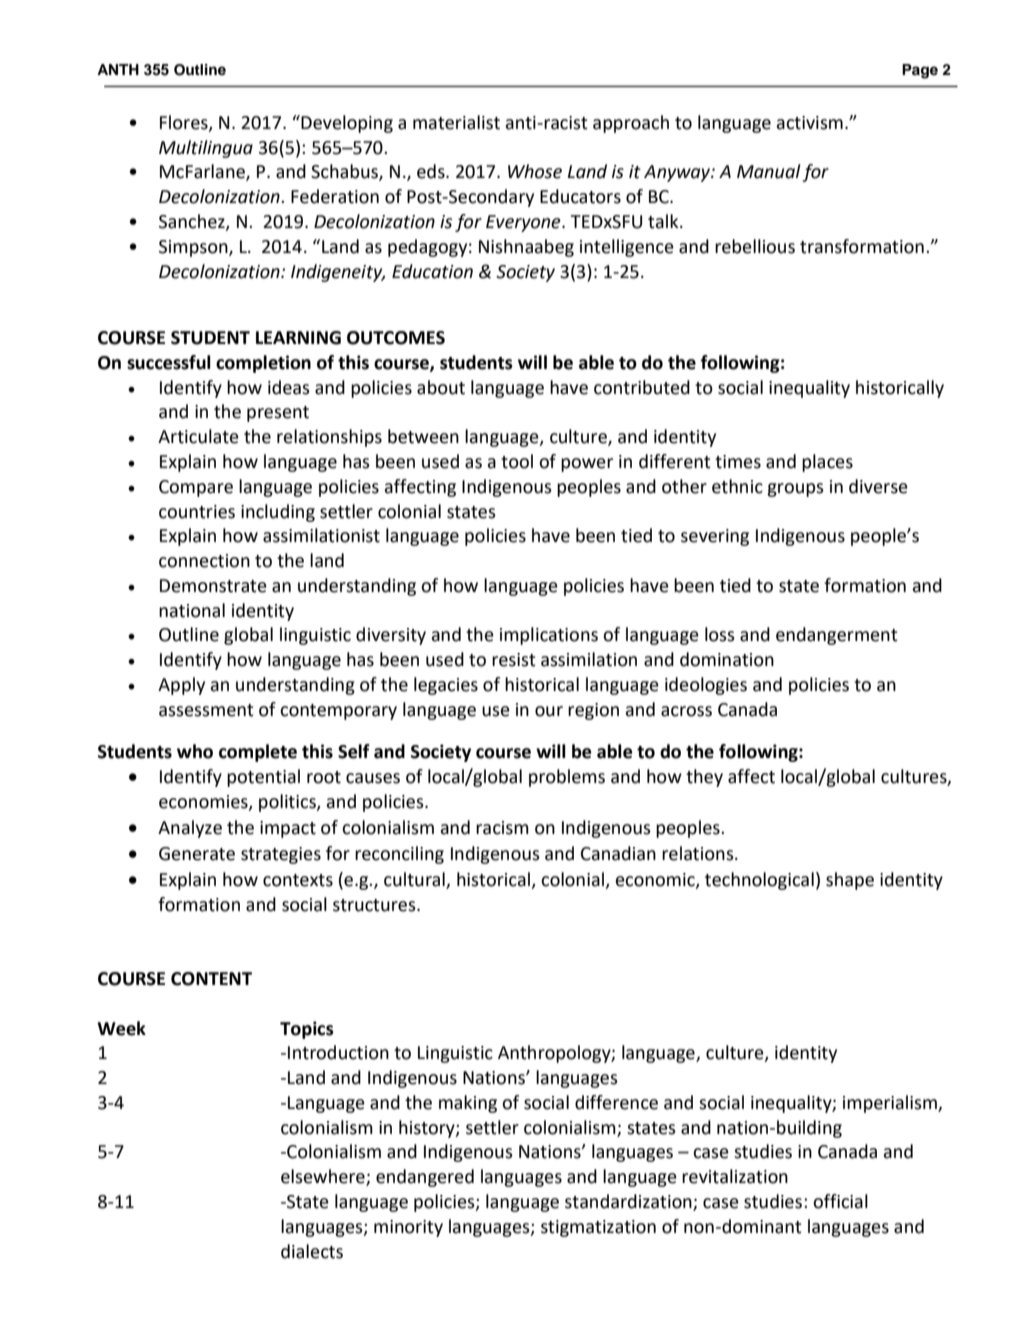  I want to click on stigmatization, so click(598, 1228).
